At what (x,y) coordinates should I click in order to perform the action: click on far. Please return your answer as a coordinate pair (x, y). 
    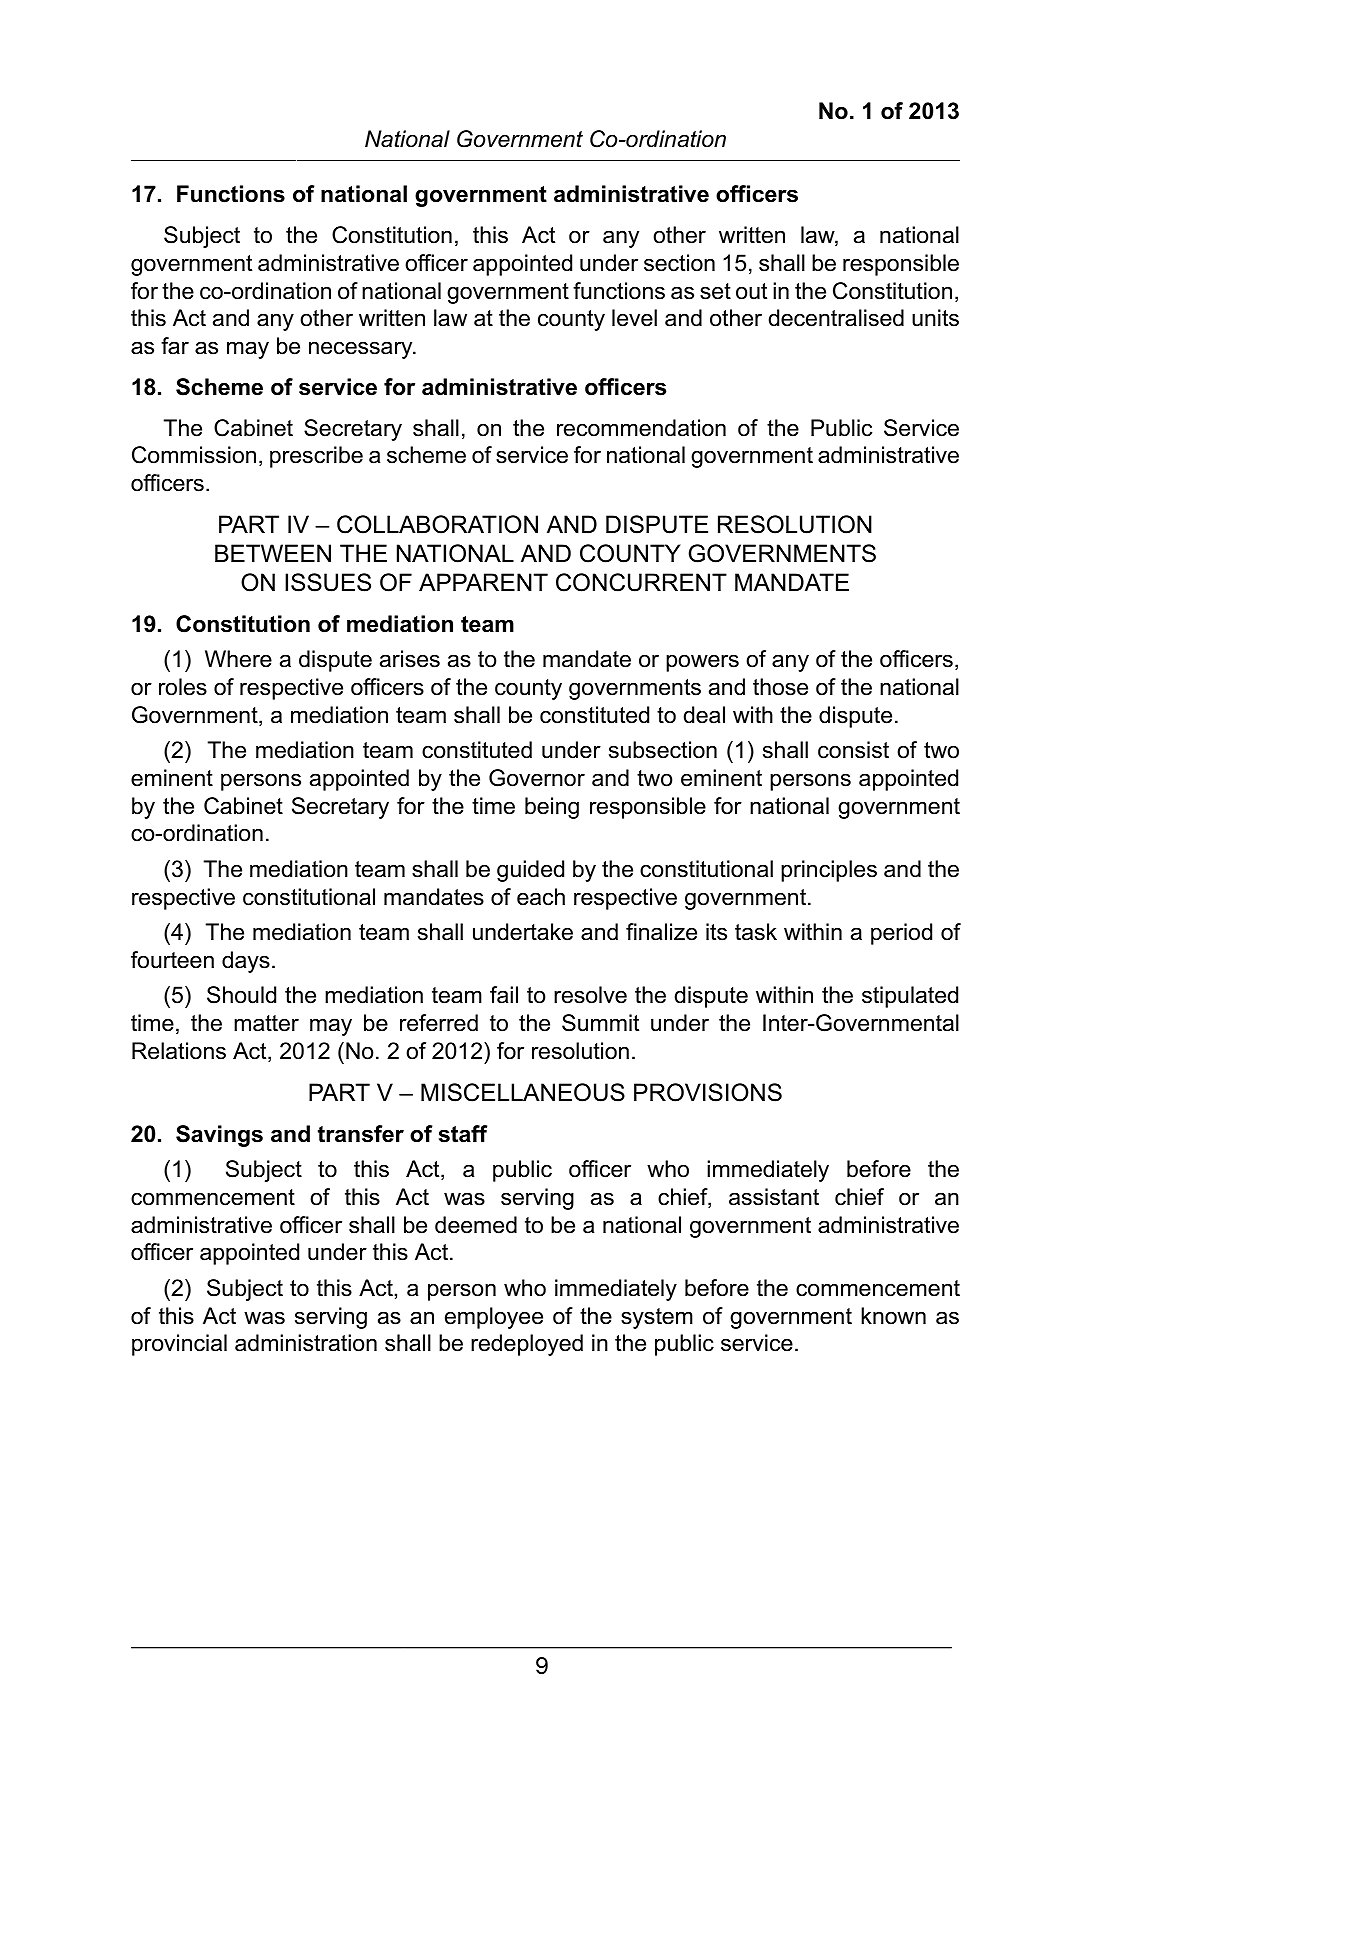
    Looking at the image, I should click on (175, 346).
